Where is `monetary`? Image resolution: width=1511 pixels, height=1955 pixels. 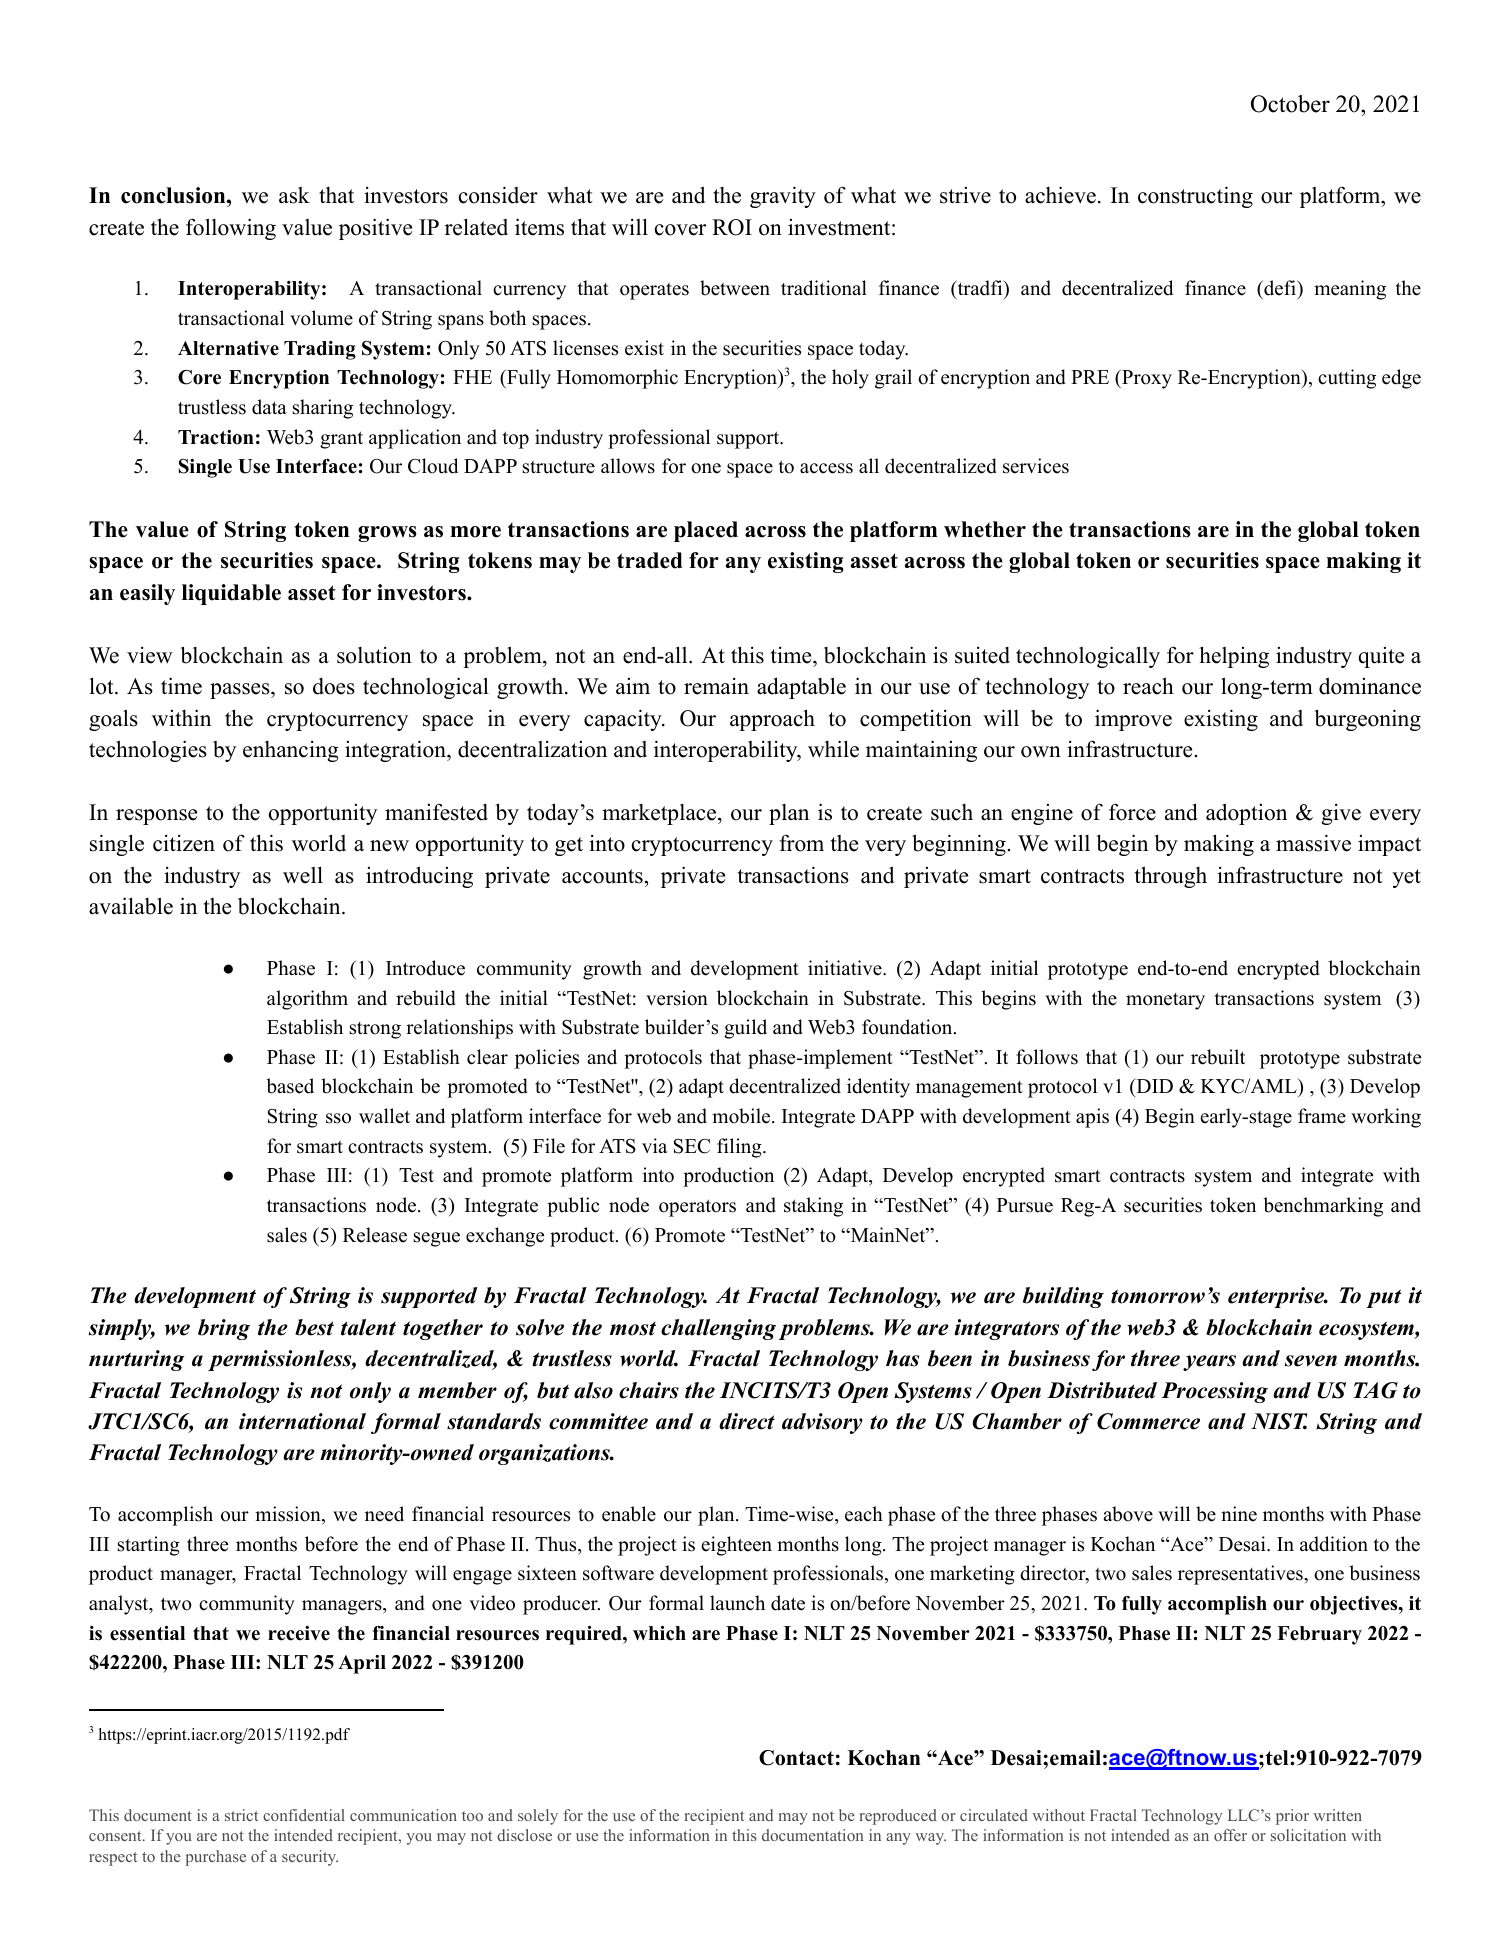 monetary is located at coordinates (1165, 1001).
